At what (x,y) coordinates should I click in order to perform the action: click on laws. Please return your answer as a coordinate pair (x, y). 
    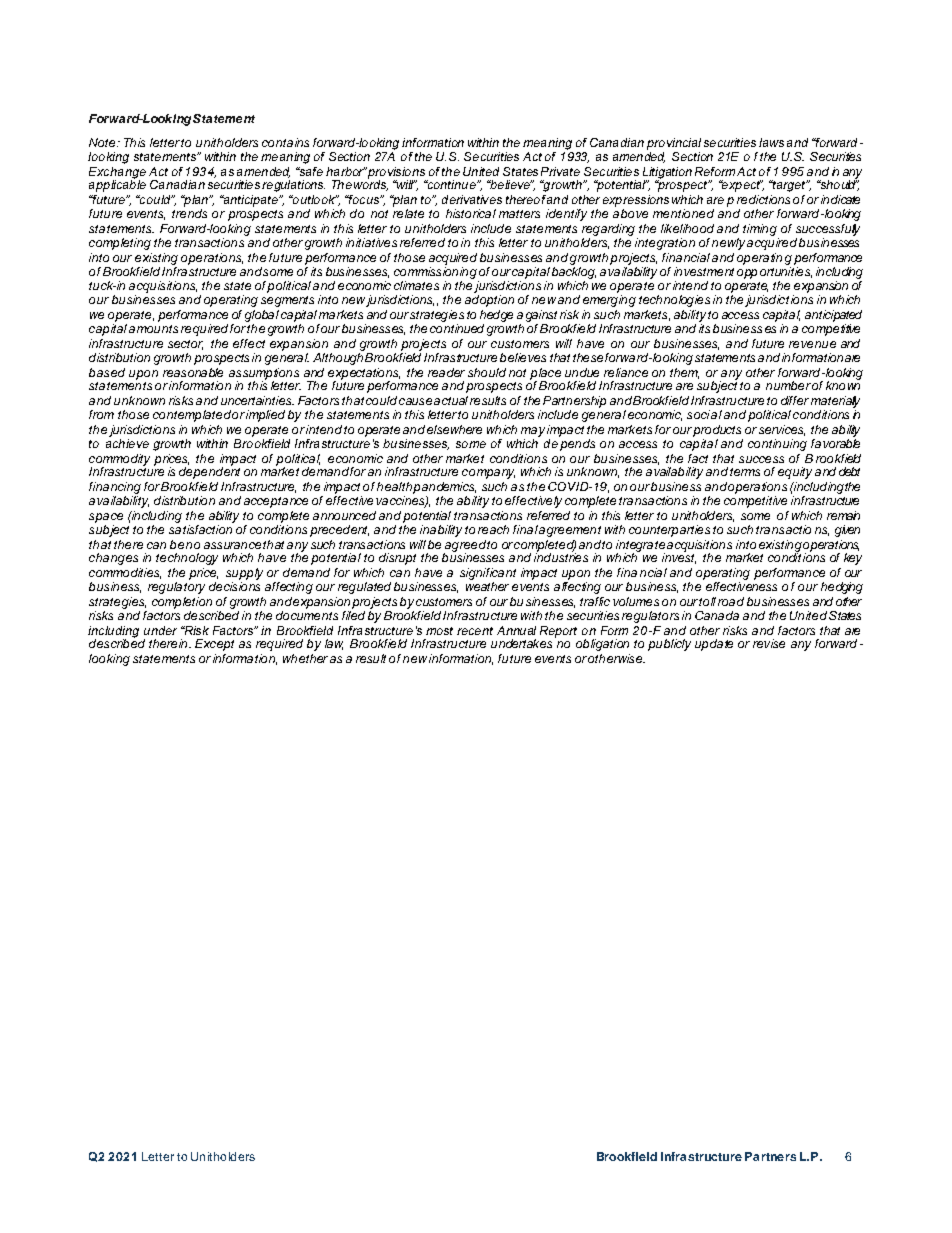
    Looking at the image, I should click on (771, 142).
